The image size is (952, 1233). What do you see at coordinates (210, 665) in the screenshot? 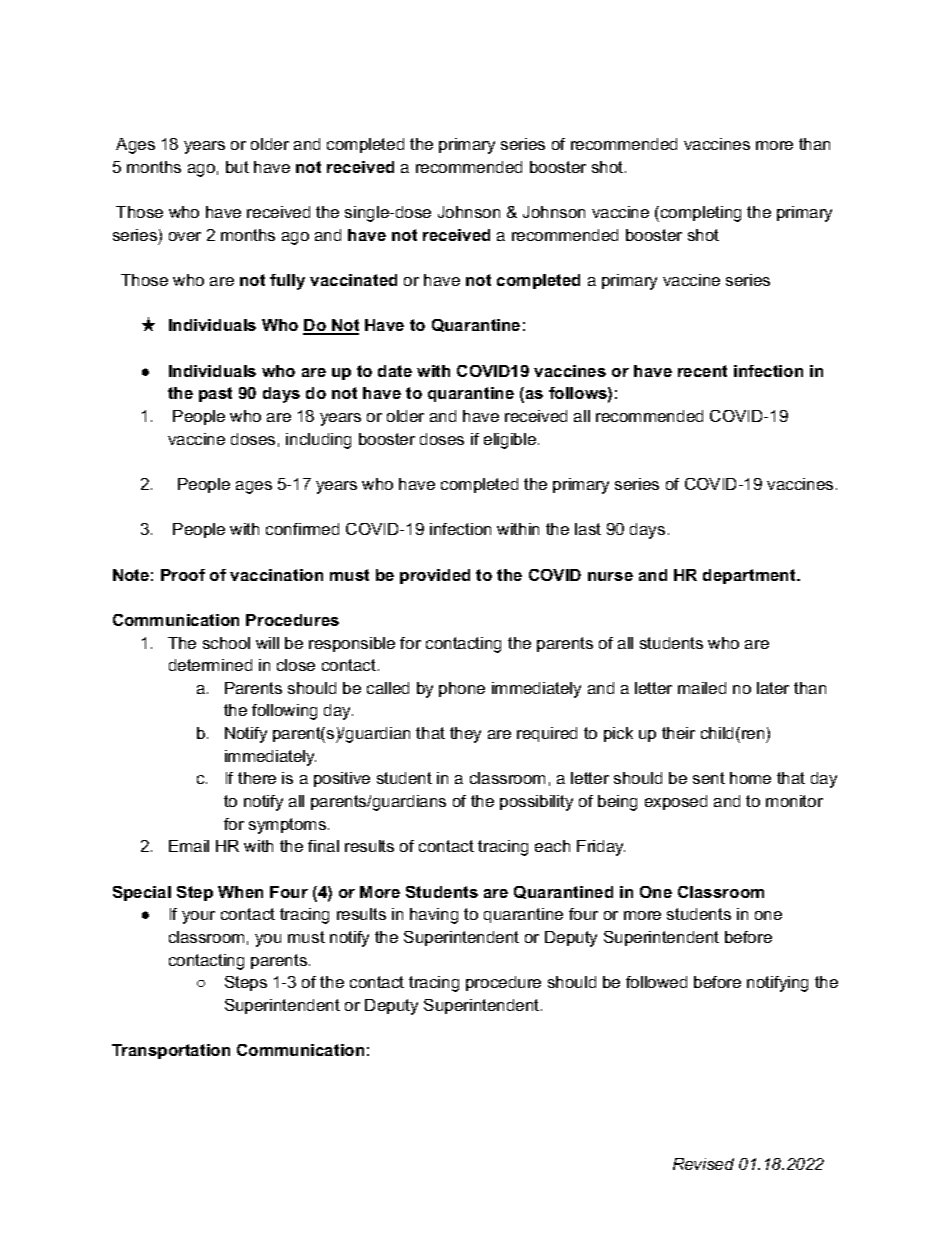
I see `determined` at bounding box center [210, 665].
